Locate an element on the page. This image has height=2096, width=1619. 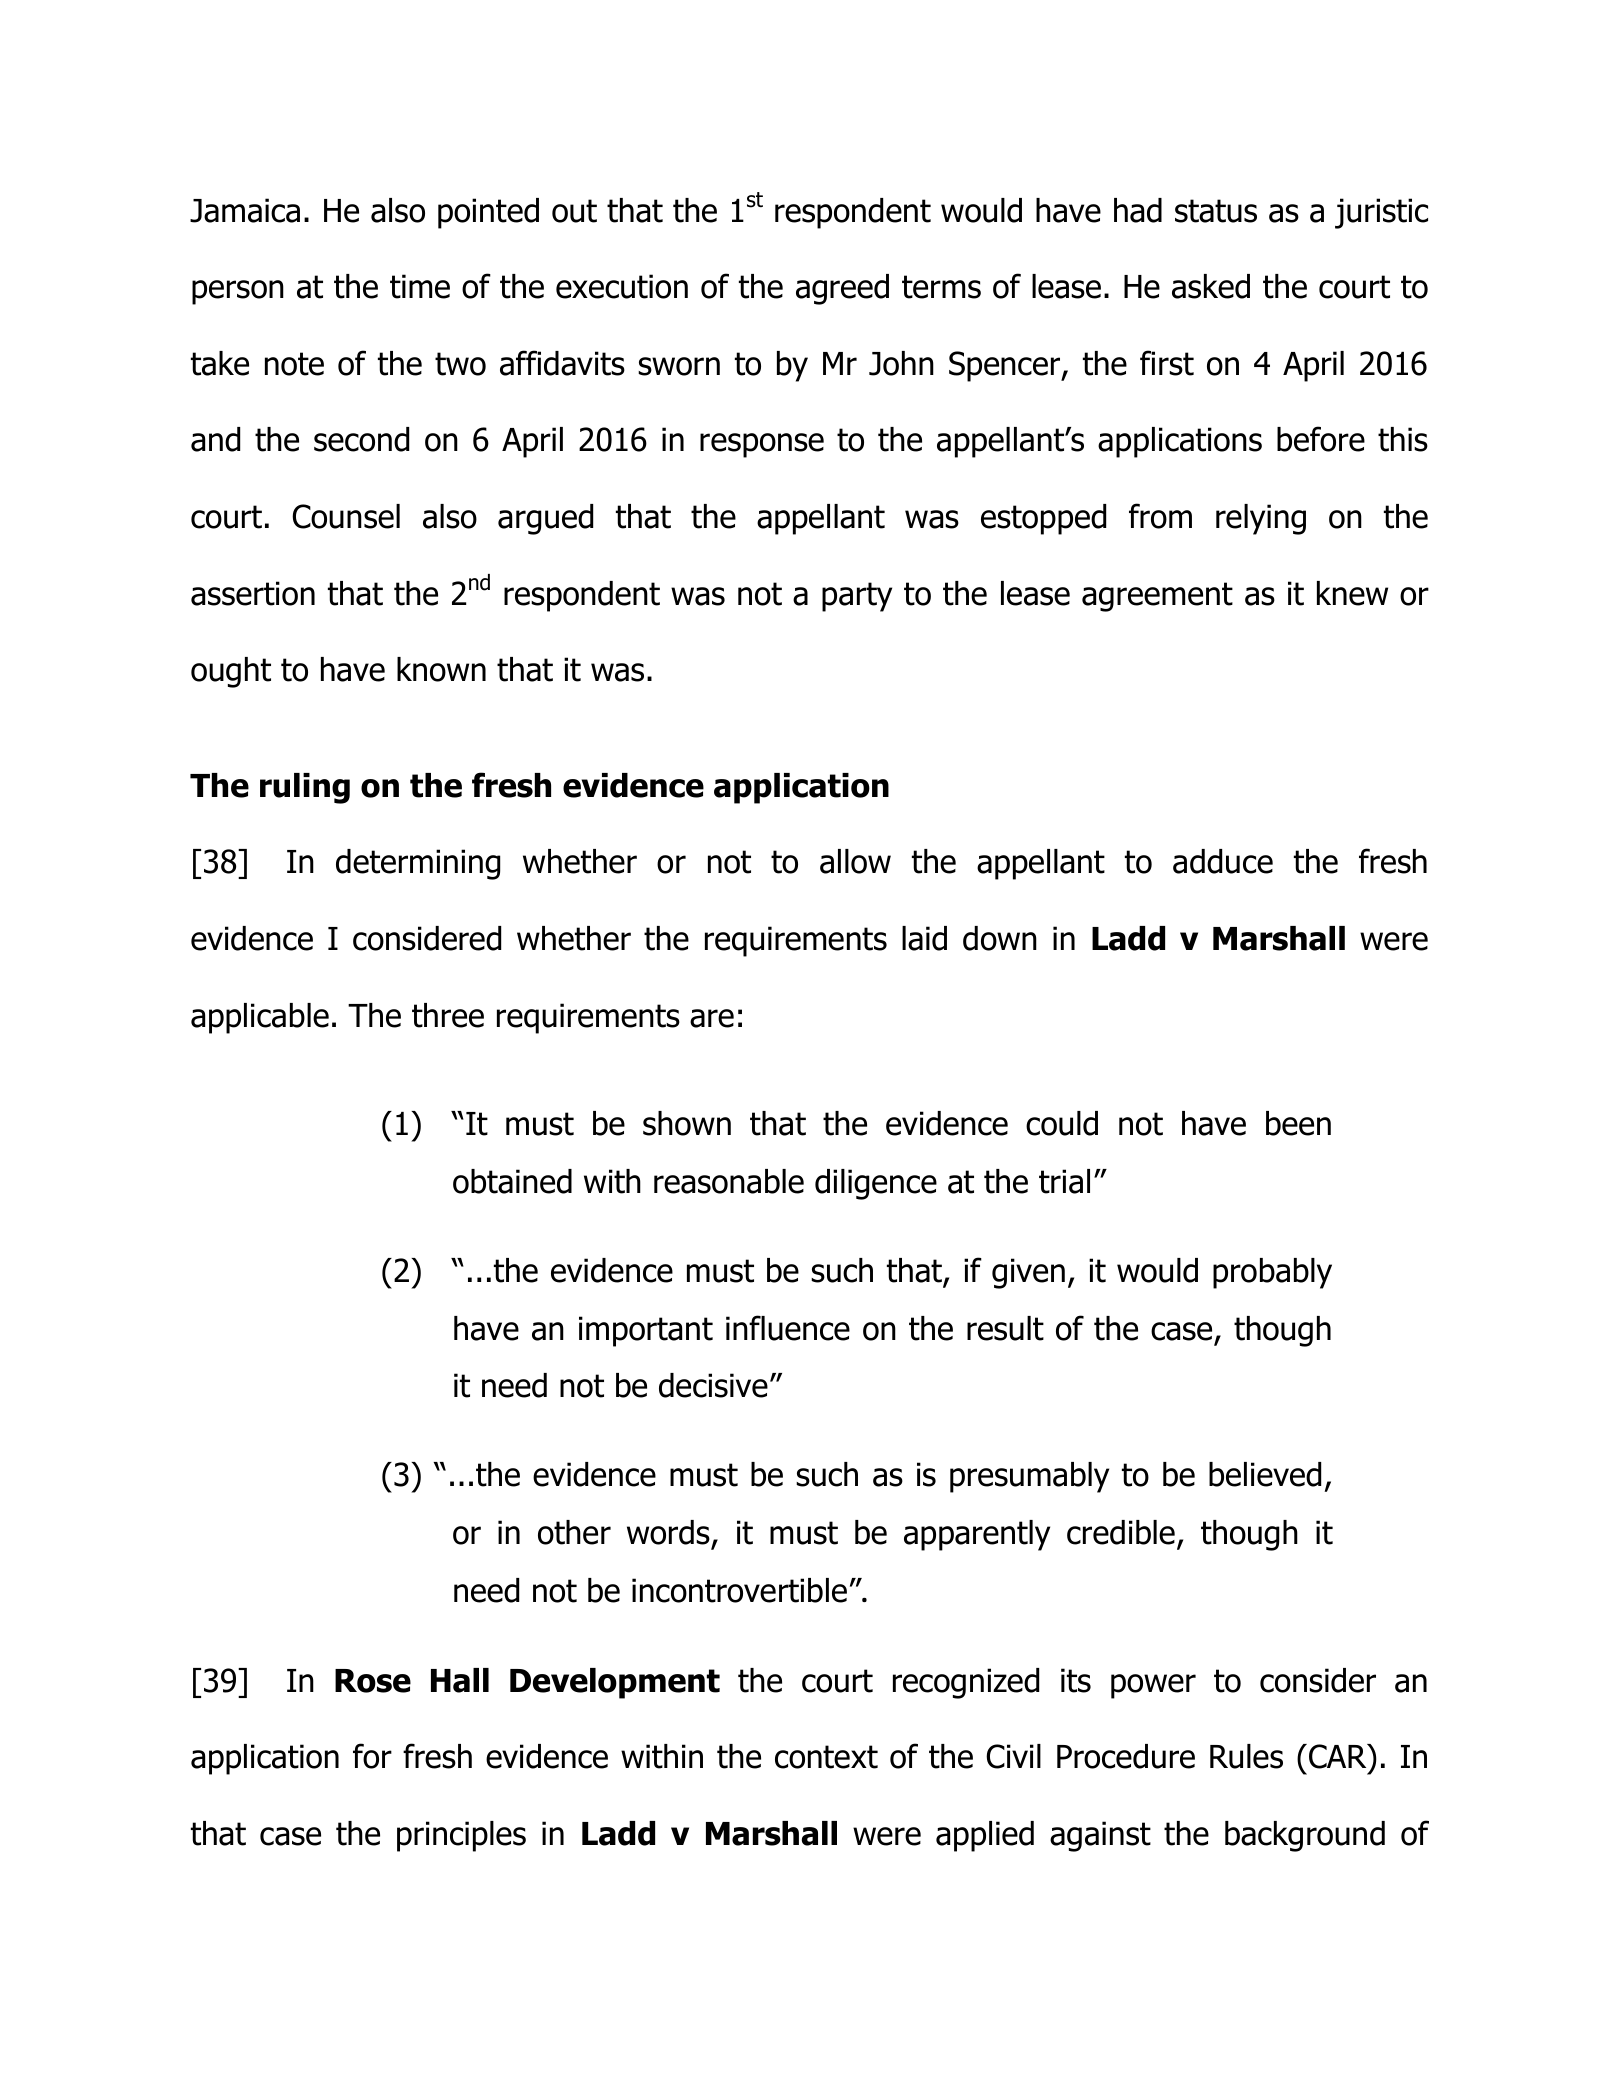
asked is located at coordinates (1211, 286).
